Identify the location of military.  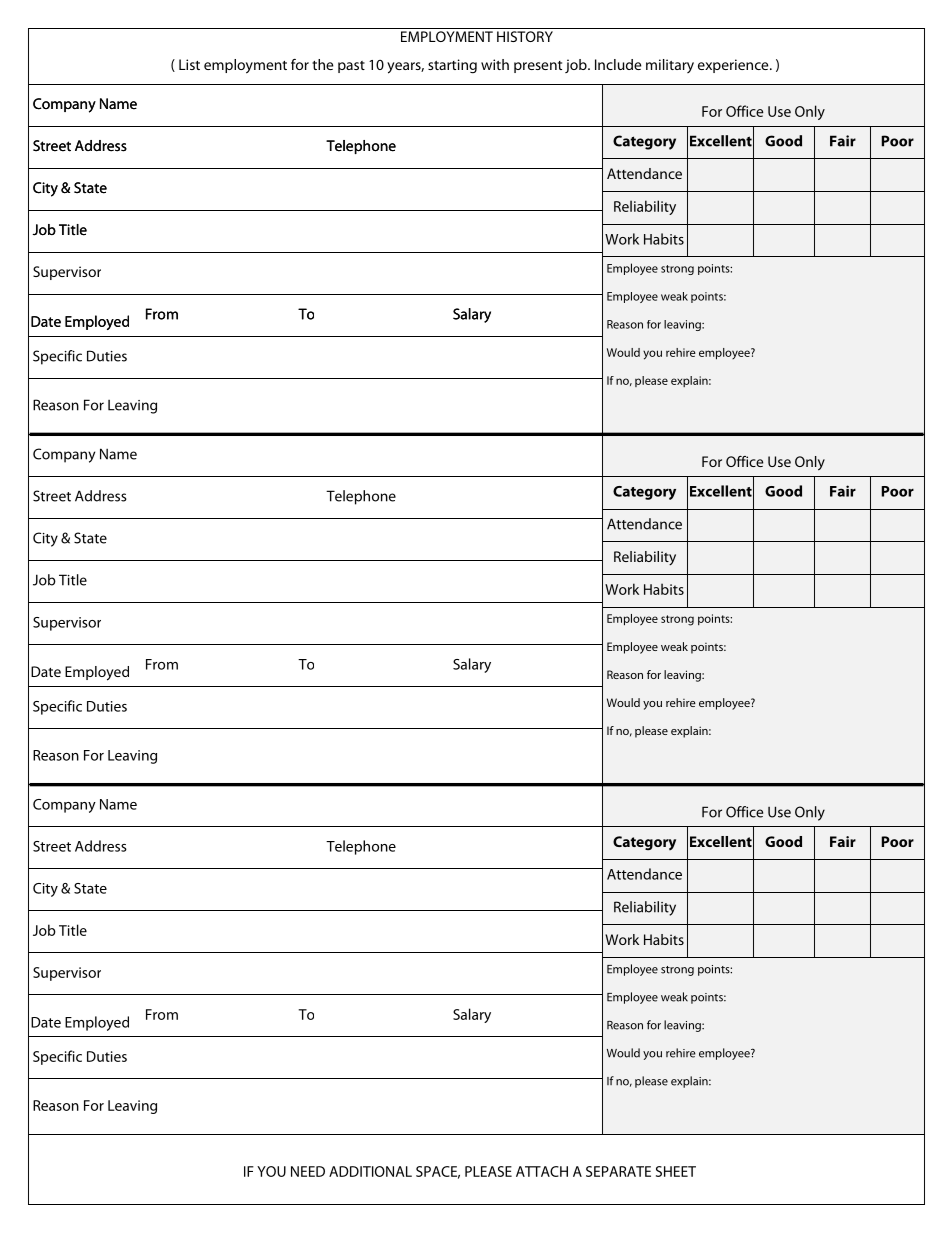
(670, 66).
